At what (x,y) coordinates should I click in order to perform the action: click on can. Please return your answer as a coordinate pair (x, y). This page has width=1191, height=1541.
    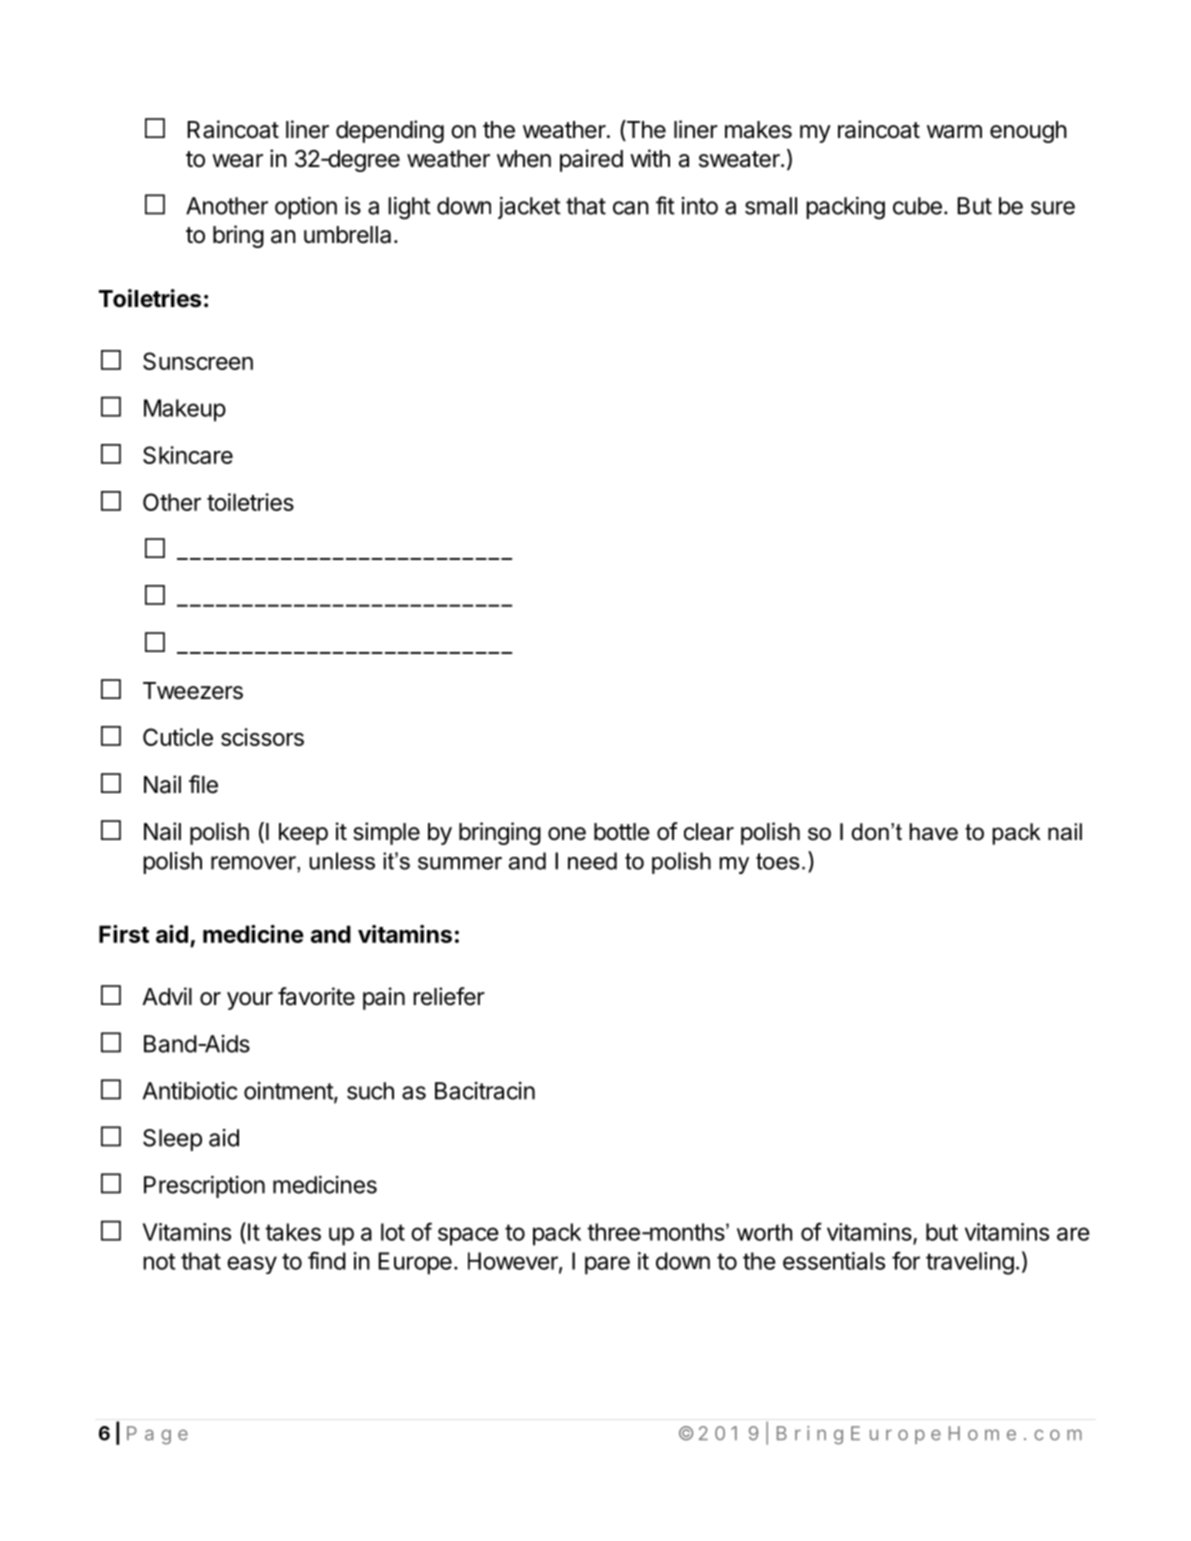
    Looking at the image, I should click on (631, 208).
